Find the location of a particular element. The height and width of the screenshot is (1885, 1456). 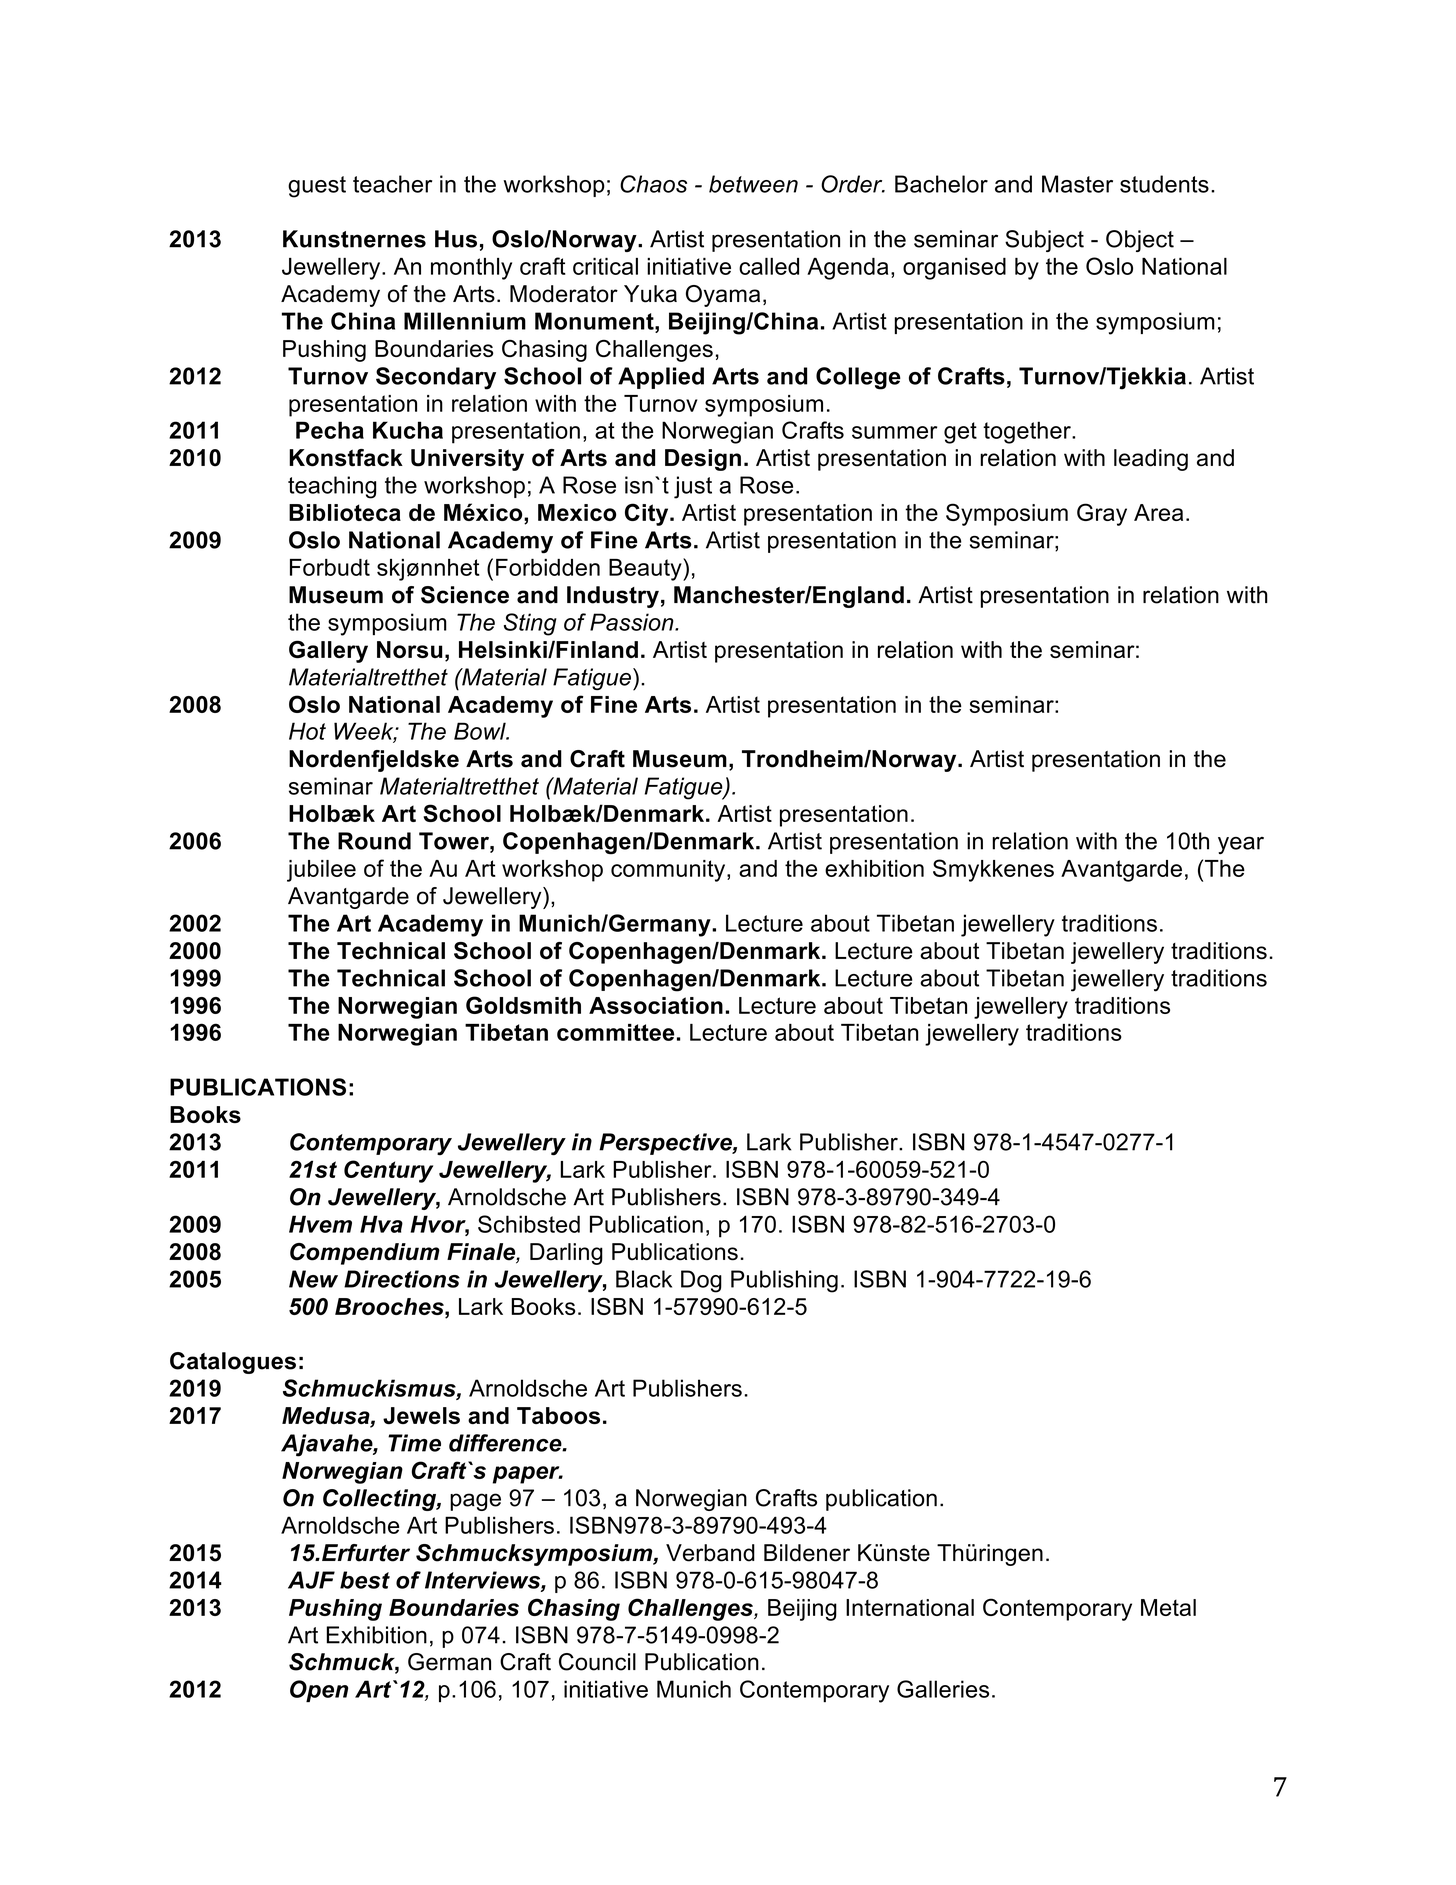

jubilee is located at coordinates (321, 871).
